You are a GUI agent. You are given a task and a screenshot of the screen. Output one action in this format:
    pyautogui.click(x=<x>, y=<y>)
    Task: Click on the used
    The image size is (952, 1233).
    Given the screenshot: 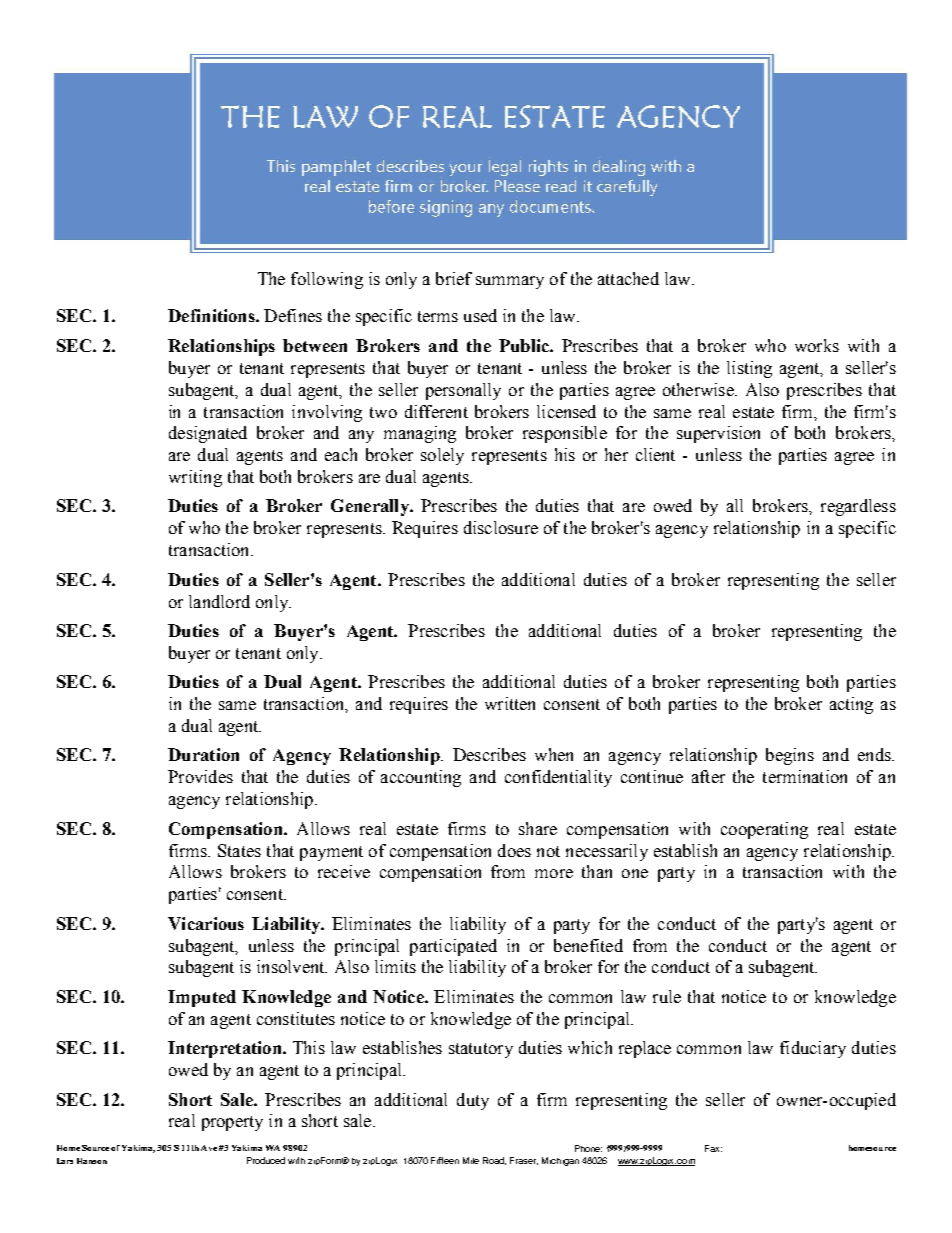 What is the action you would take?
    pyautogui.click(x=480, y=315)
